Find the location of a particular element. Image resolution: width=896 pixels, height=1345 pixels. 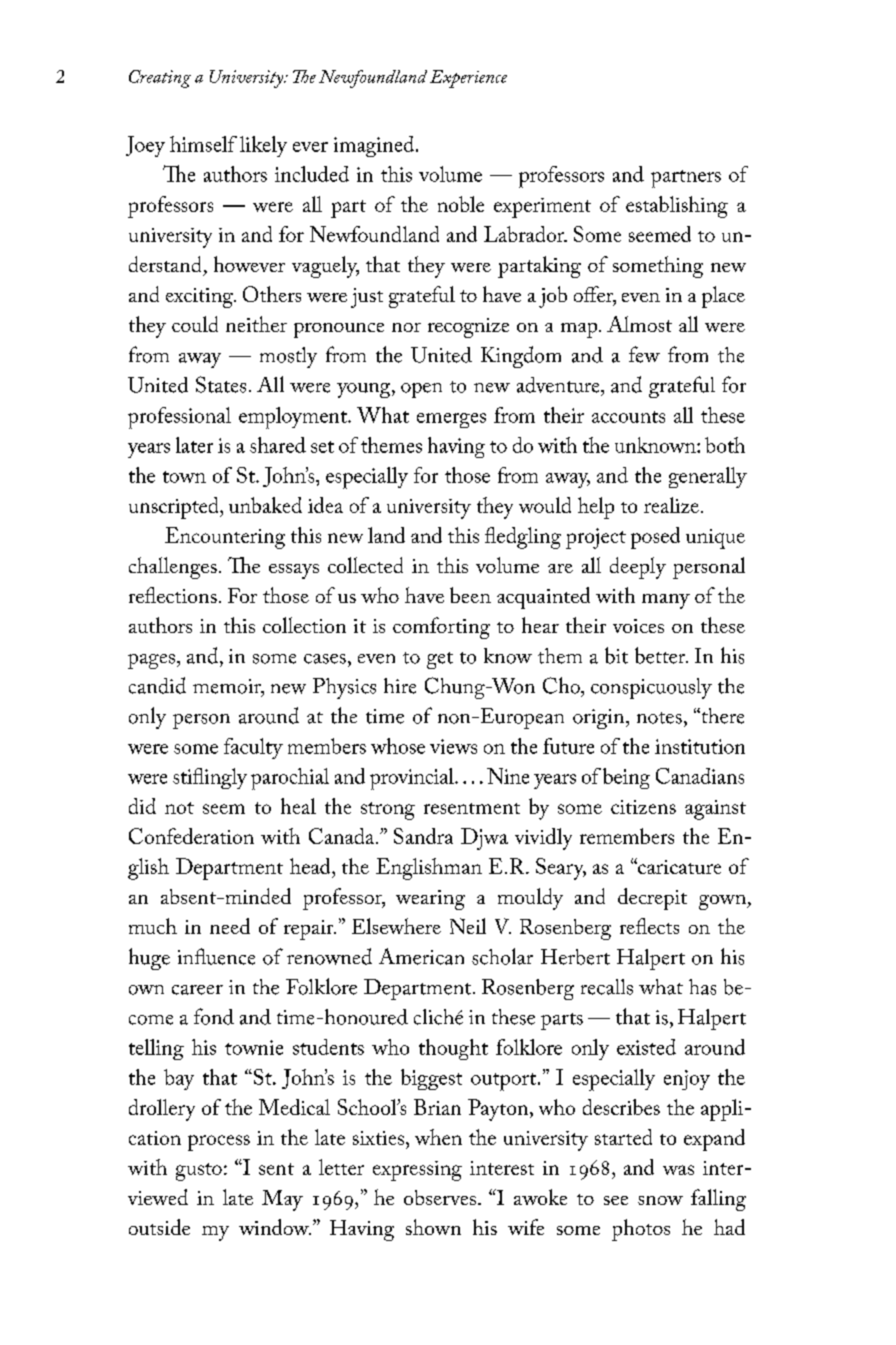

observes is located at coordinates (440, 1197).
